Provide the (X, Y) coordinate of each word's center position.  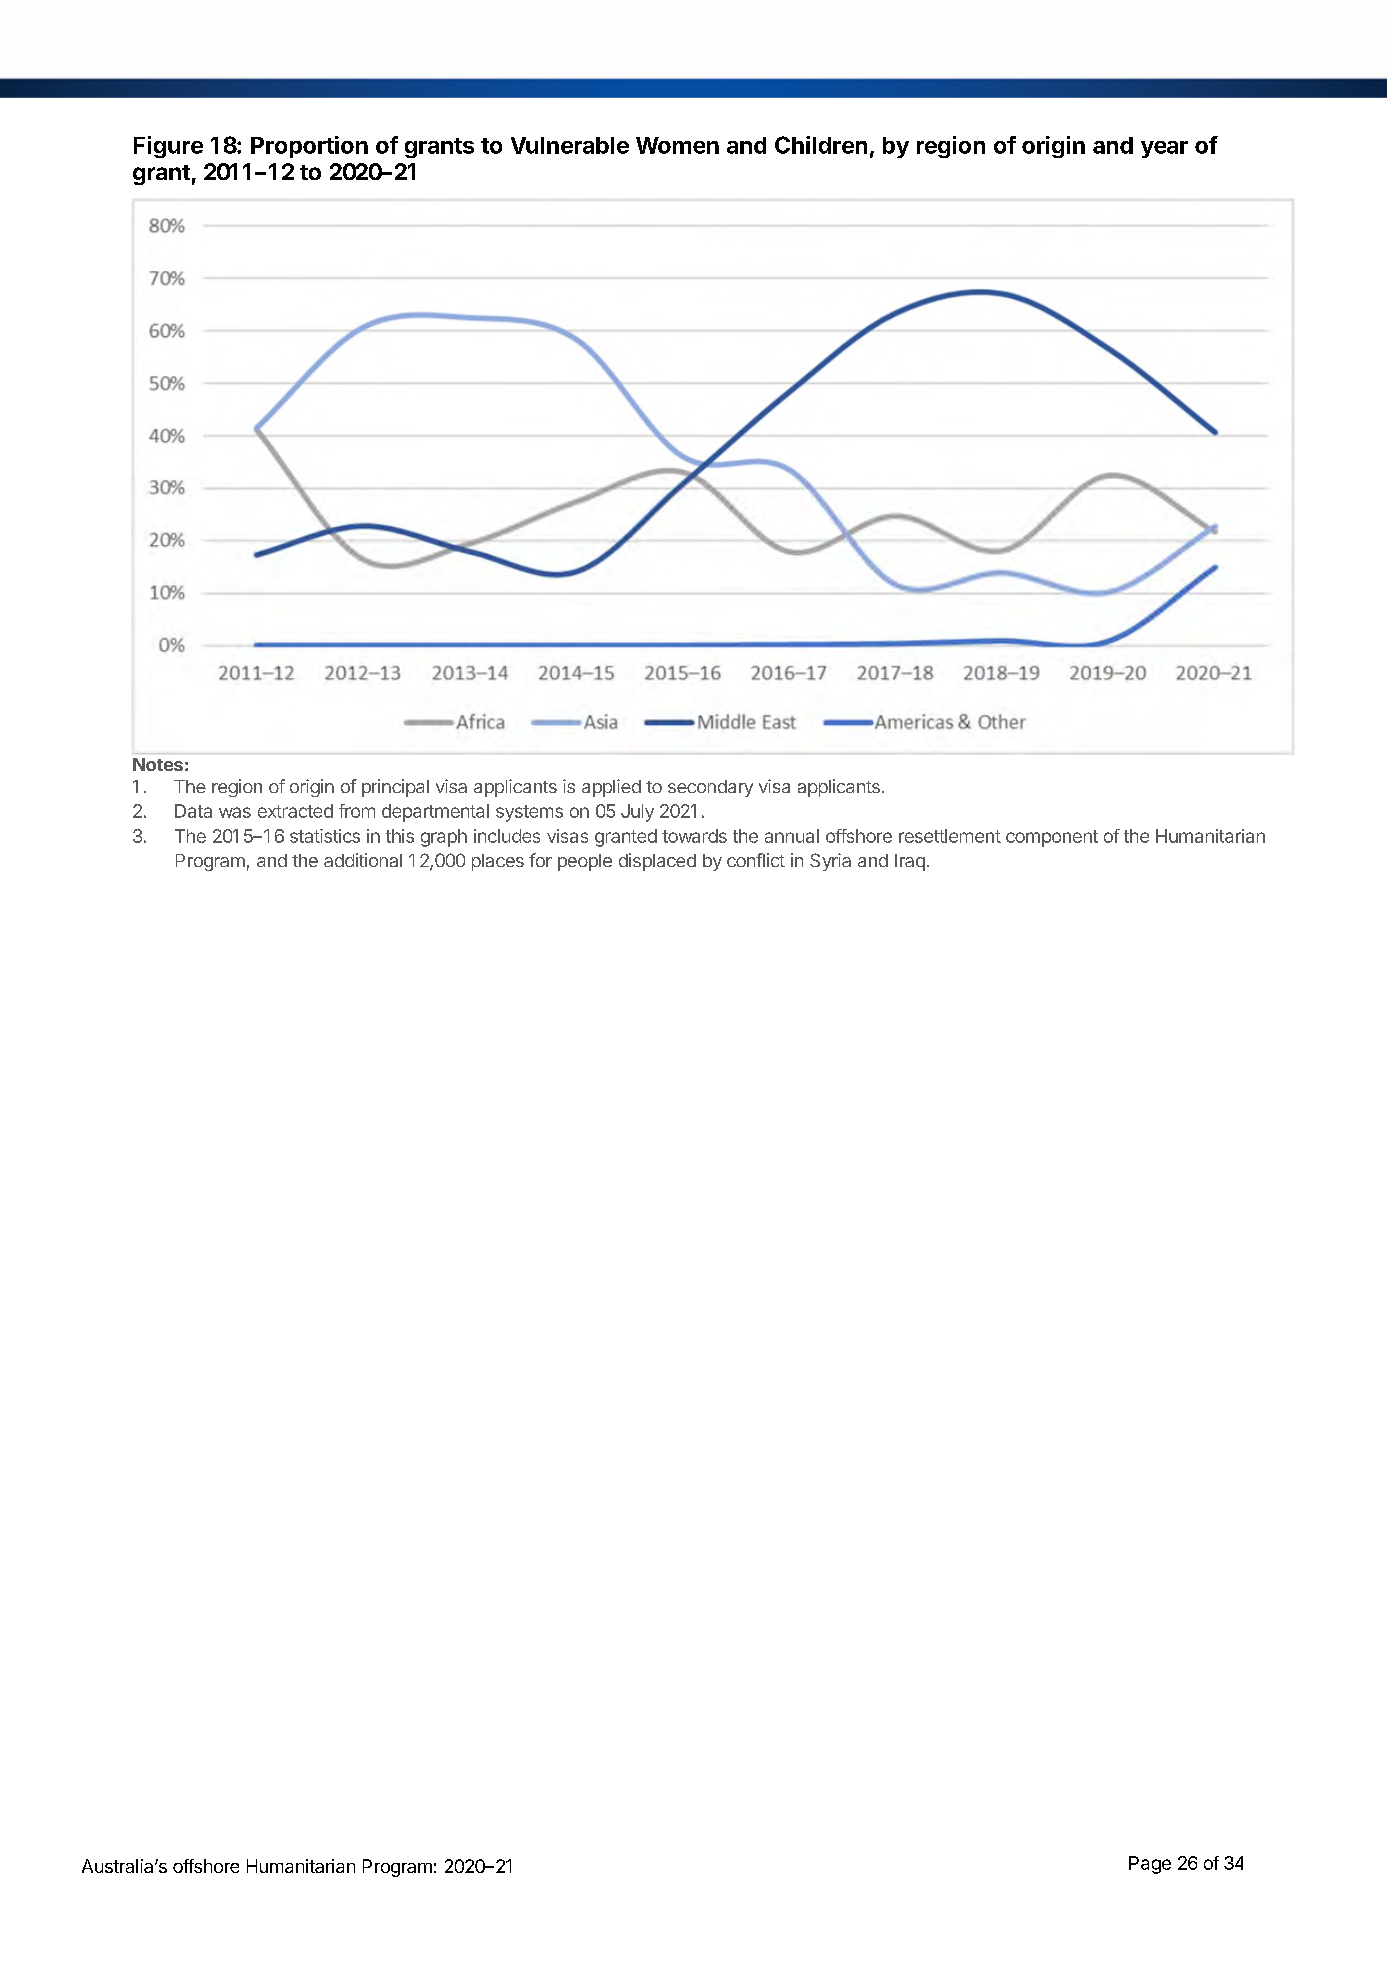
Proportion (309, 147)
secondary (710, 788)
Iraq (910, 862)
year (1164, 149)
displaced (657, 862)
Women (677, 145)
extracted (295, 811)
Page (1150, 1865)
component (1052, 838)
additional (363, 860)
